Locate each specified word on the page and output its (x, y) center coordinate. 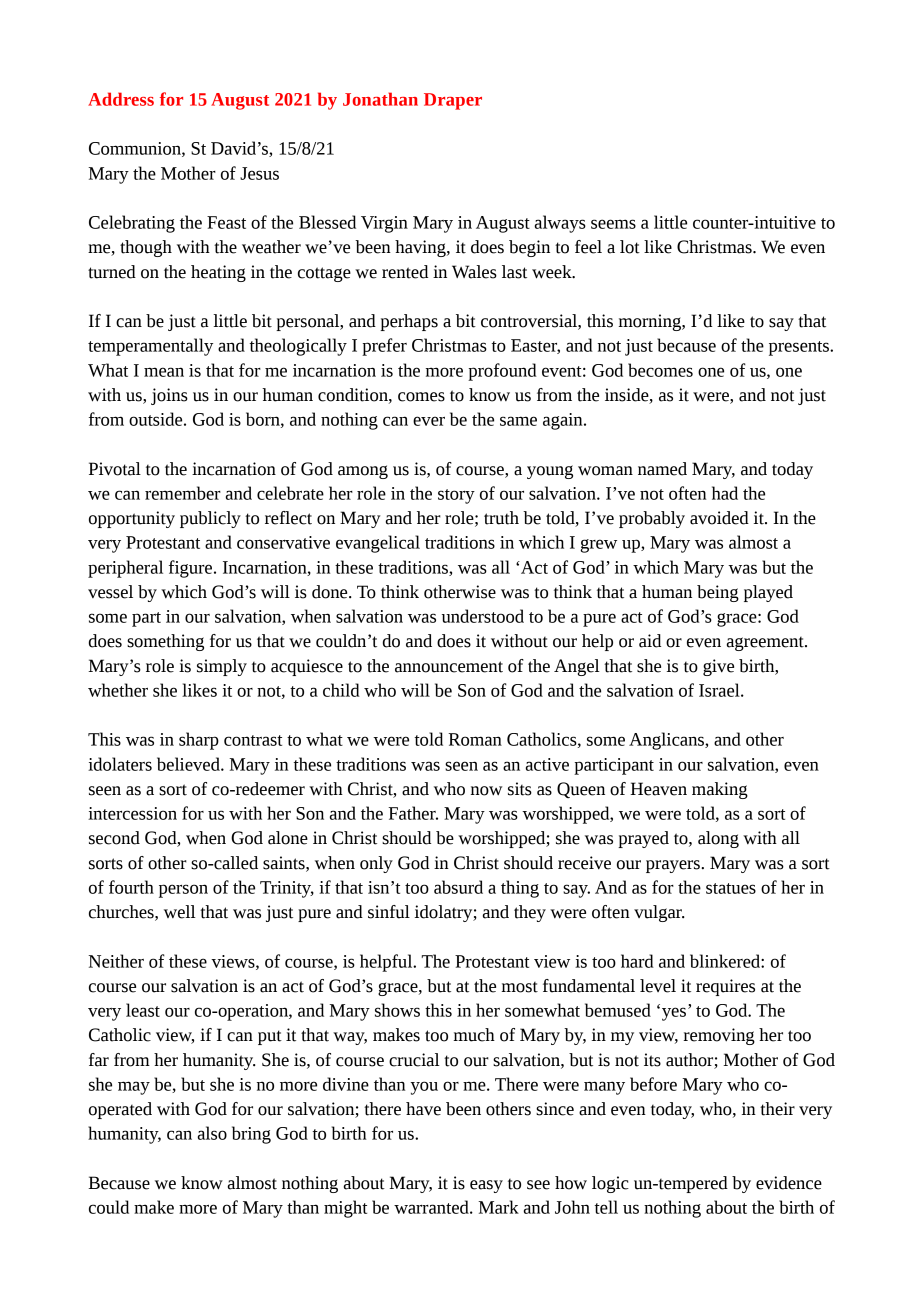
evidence (789, 1183)
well (180, 912)
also (212, 1133)
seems (613, 224)
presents (800, 348)
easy (486, 1186)
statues (731, 888)
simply (222, 667)
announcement (449, 667)
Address (121, 99)
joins (169, 396)
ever (429, 421)
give (718, 667)
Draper (453, 101)
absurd (458, 887)
